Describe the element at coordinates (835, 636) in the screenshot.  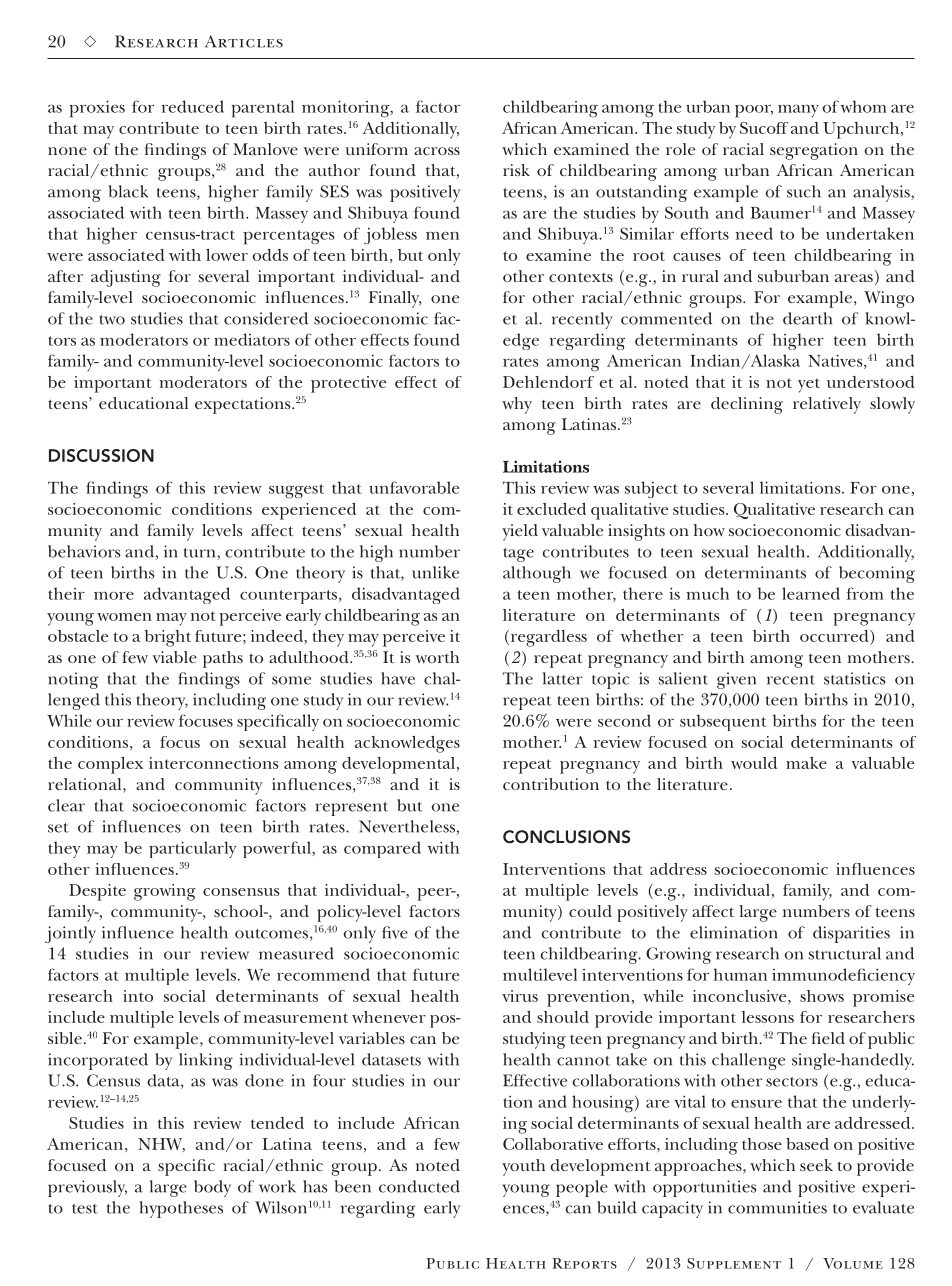
I see `occurred` at that location.
